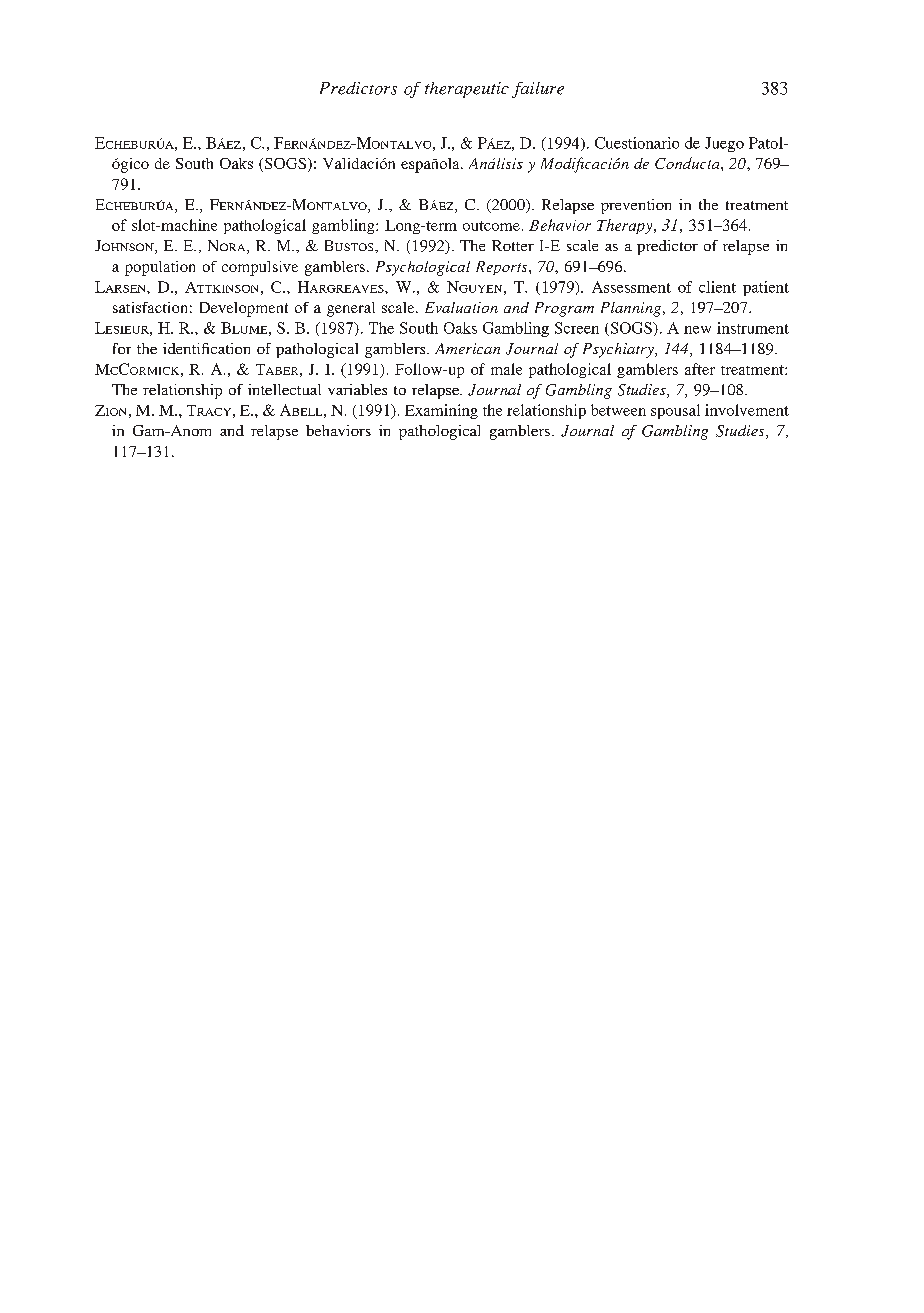 Image resolution: width=924 pixels, height=1313 pixels. Describe the element at coordinates (244, 309) in the screenshot. I see `Development` at that location.
